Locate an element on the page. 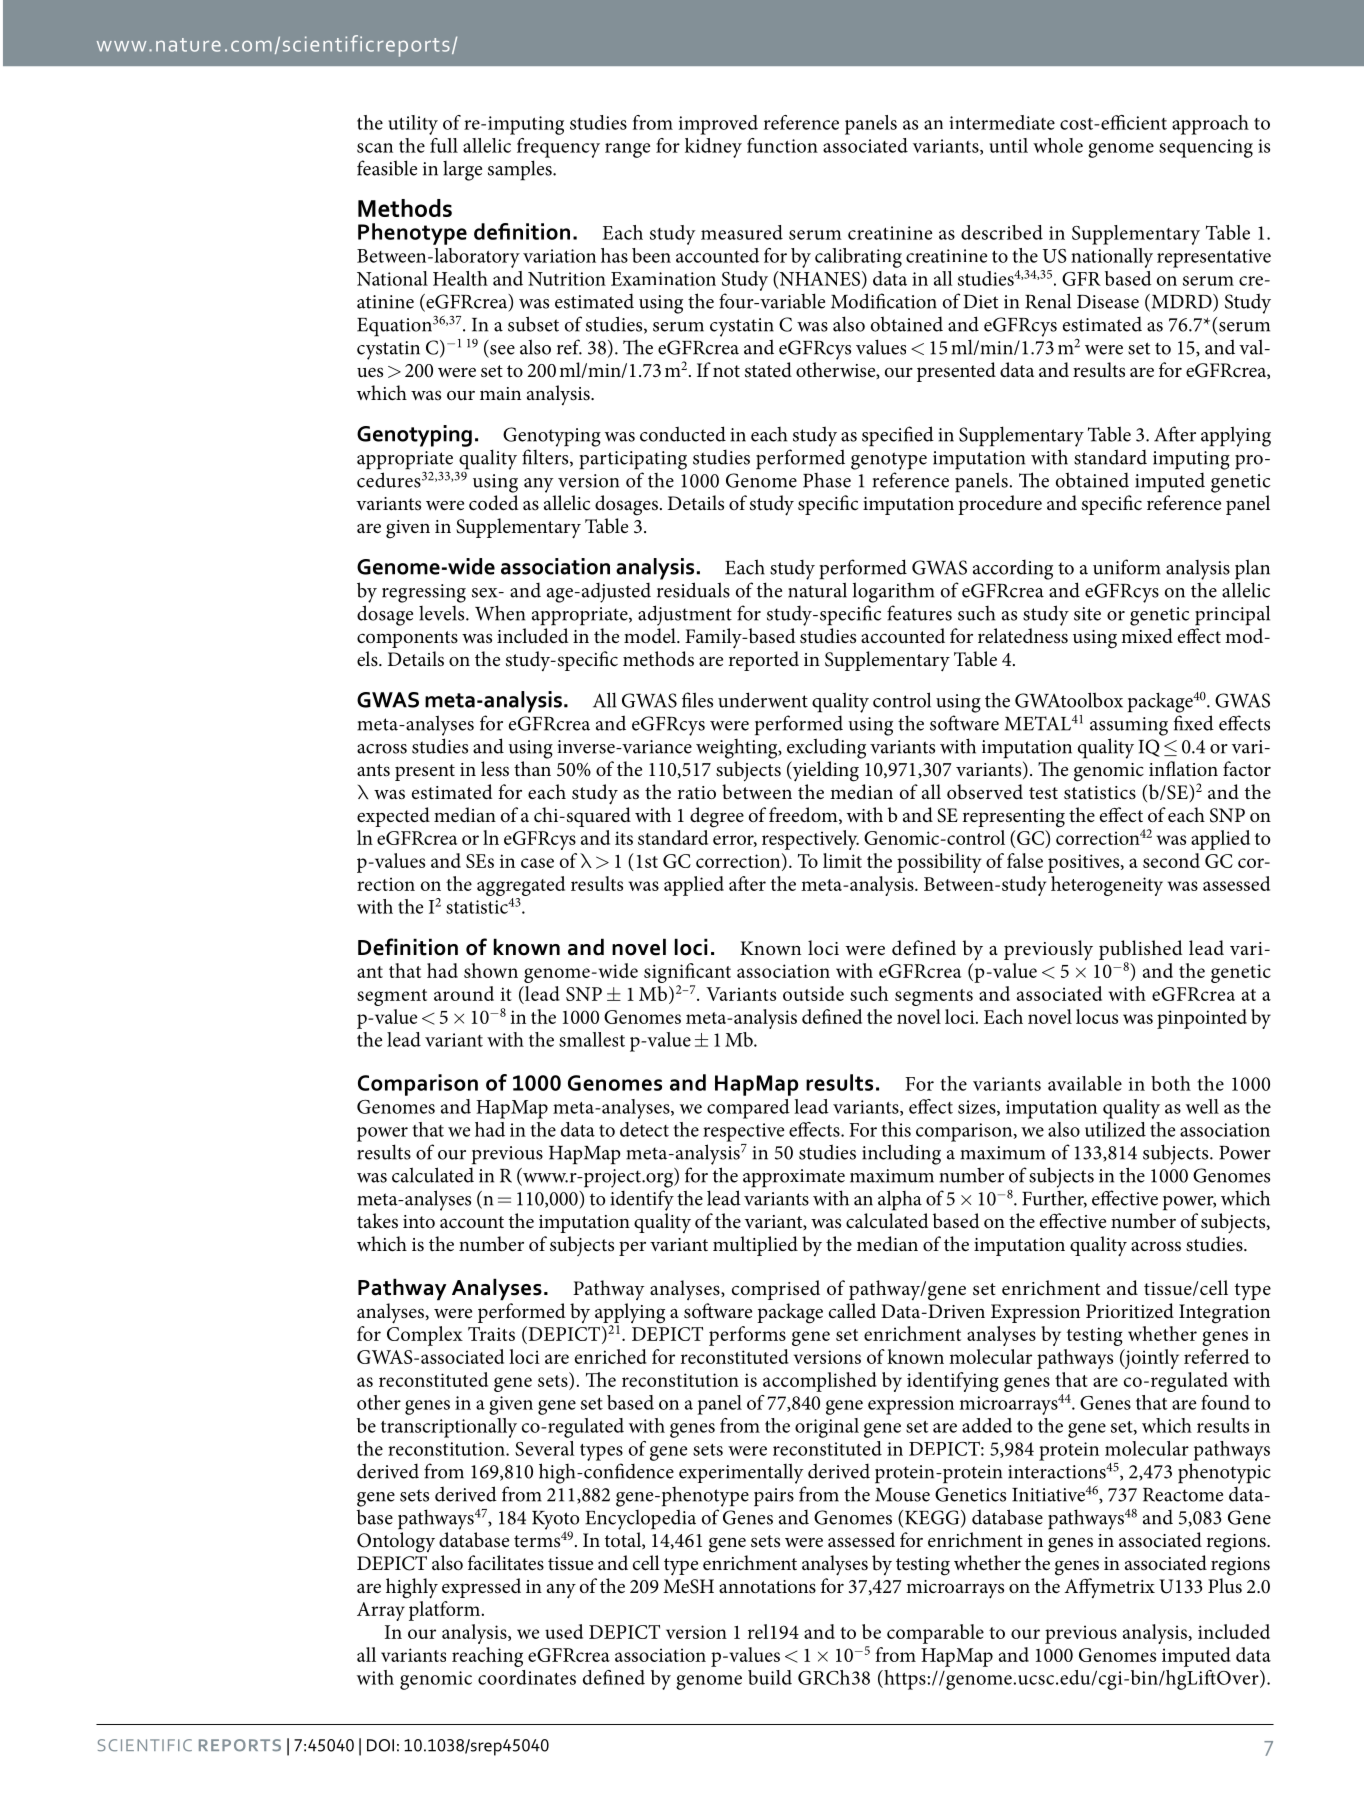 Image resolution: width=1364 pixels, height=1793 pixels. coordinates is located at coordinates (527, 1677).
